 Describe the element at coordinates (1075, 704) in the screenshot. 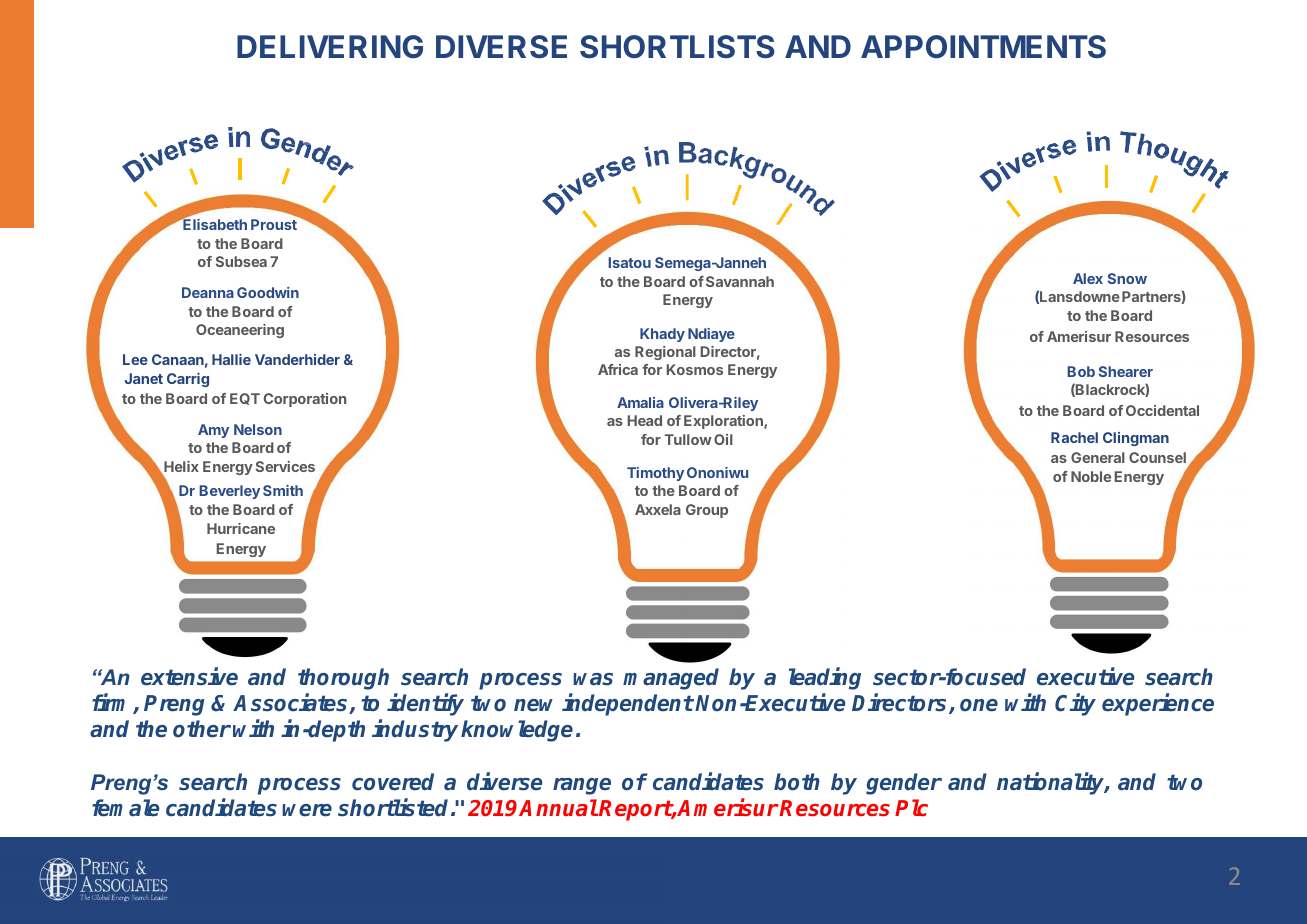

I see `City` at that location.
